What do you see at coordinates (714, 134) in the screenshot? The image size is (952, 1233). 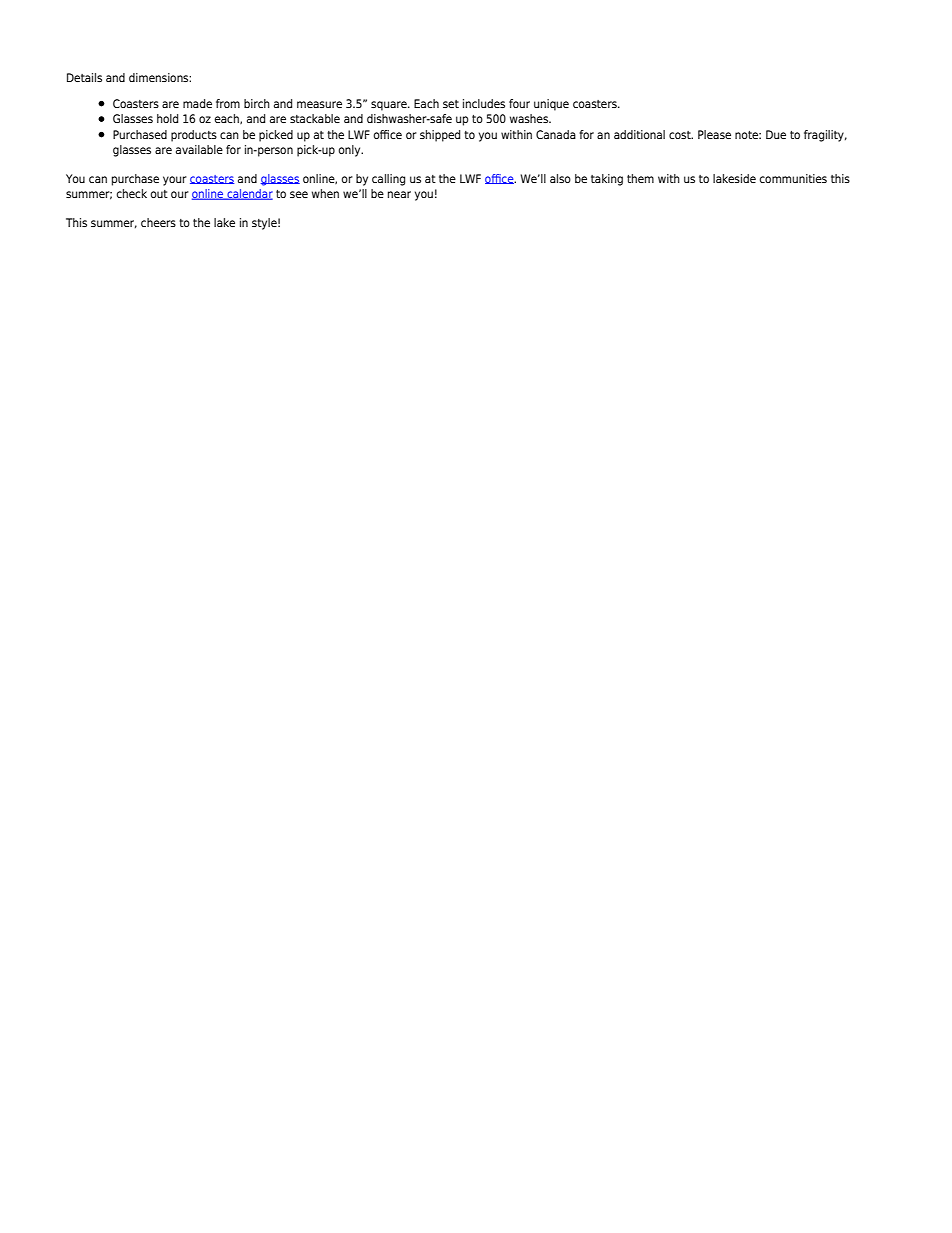 I see `Please` at bounding box center [714, 134].
